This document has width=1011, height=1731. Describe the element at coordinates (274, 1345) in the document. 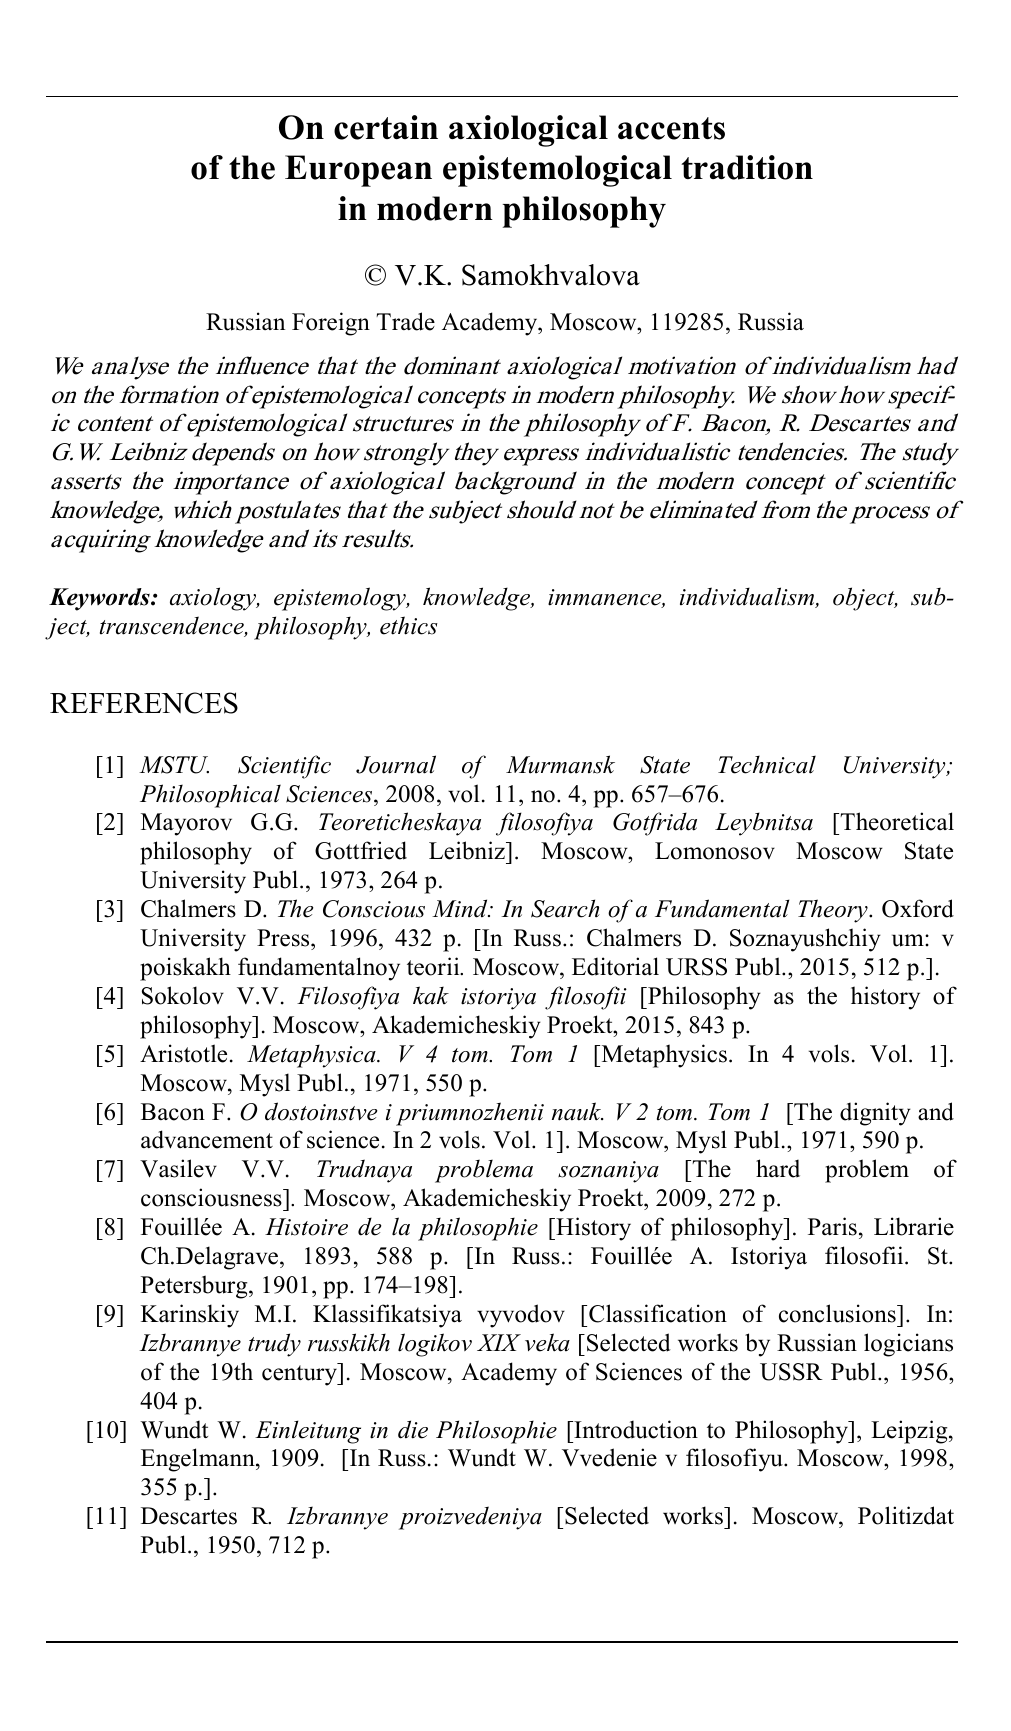

I see `trudy` at that location.
